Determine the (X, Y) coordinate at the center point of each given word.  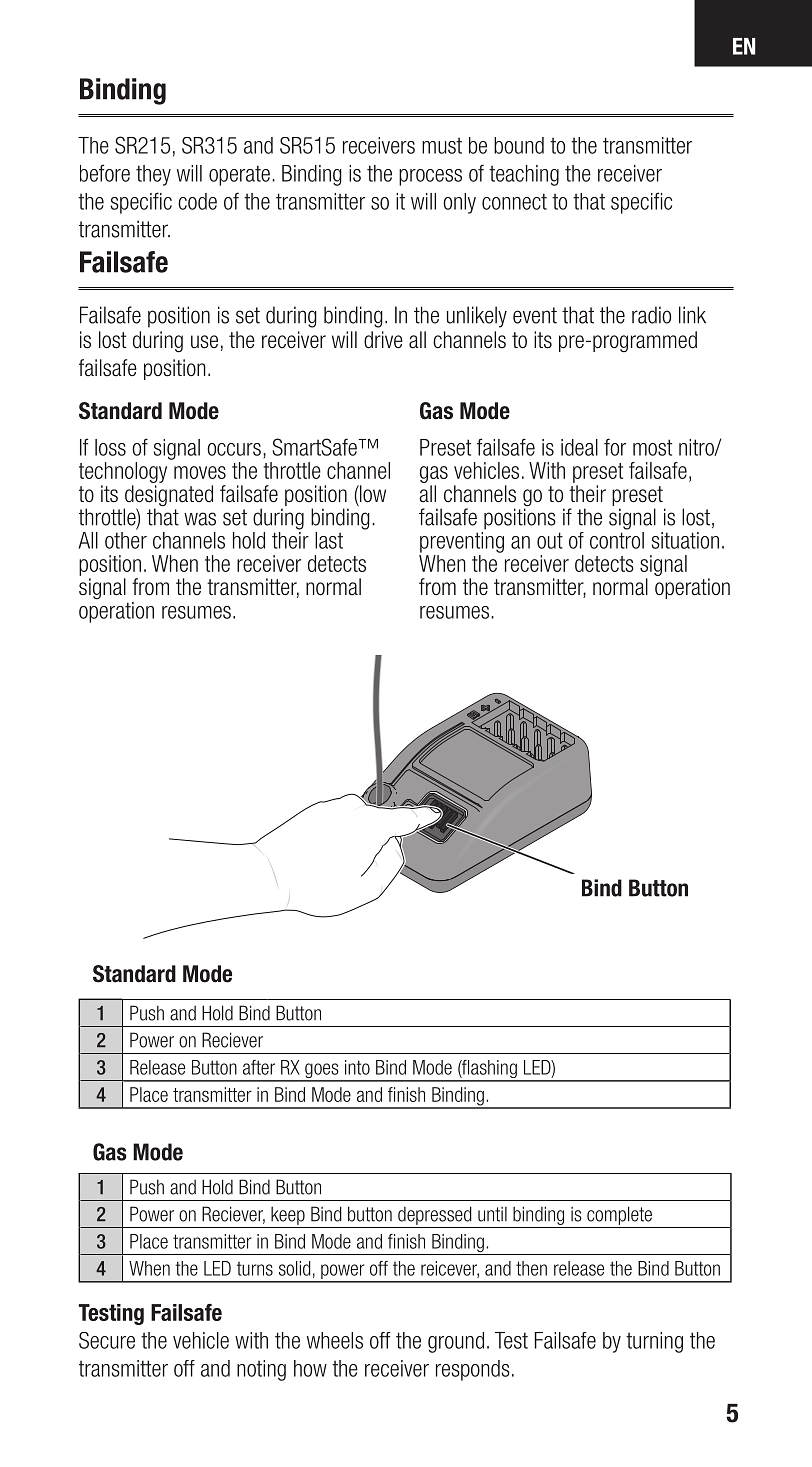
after (259, 1067)
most (652, 447)
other (126, 539)
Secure (107, 1340)
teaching (524, 175)
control (617, 539)
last (329, 540)
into (357, 1067)
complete (619, 1215)
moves (200, 472)
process (430, 177)
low (372, 493)
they (153, 175)
